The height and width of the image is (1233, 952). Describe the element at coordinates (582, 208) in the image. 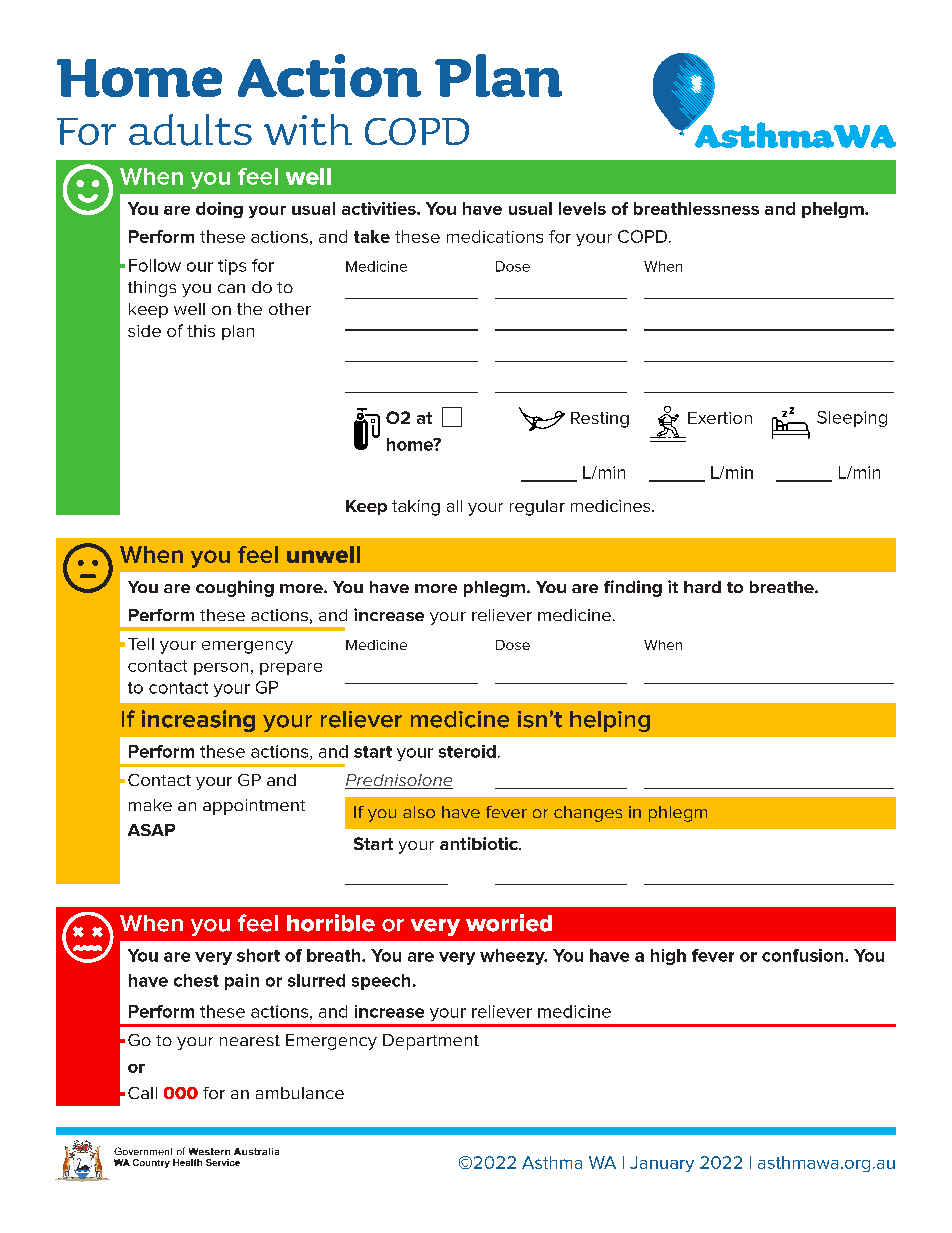

I see `levels` at that location.
